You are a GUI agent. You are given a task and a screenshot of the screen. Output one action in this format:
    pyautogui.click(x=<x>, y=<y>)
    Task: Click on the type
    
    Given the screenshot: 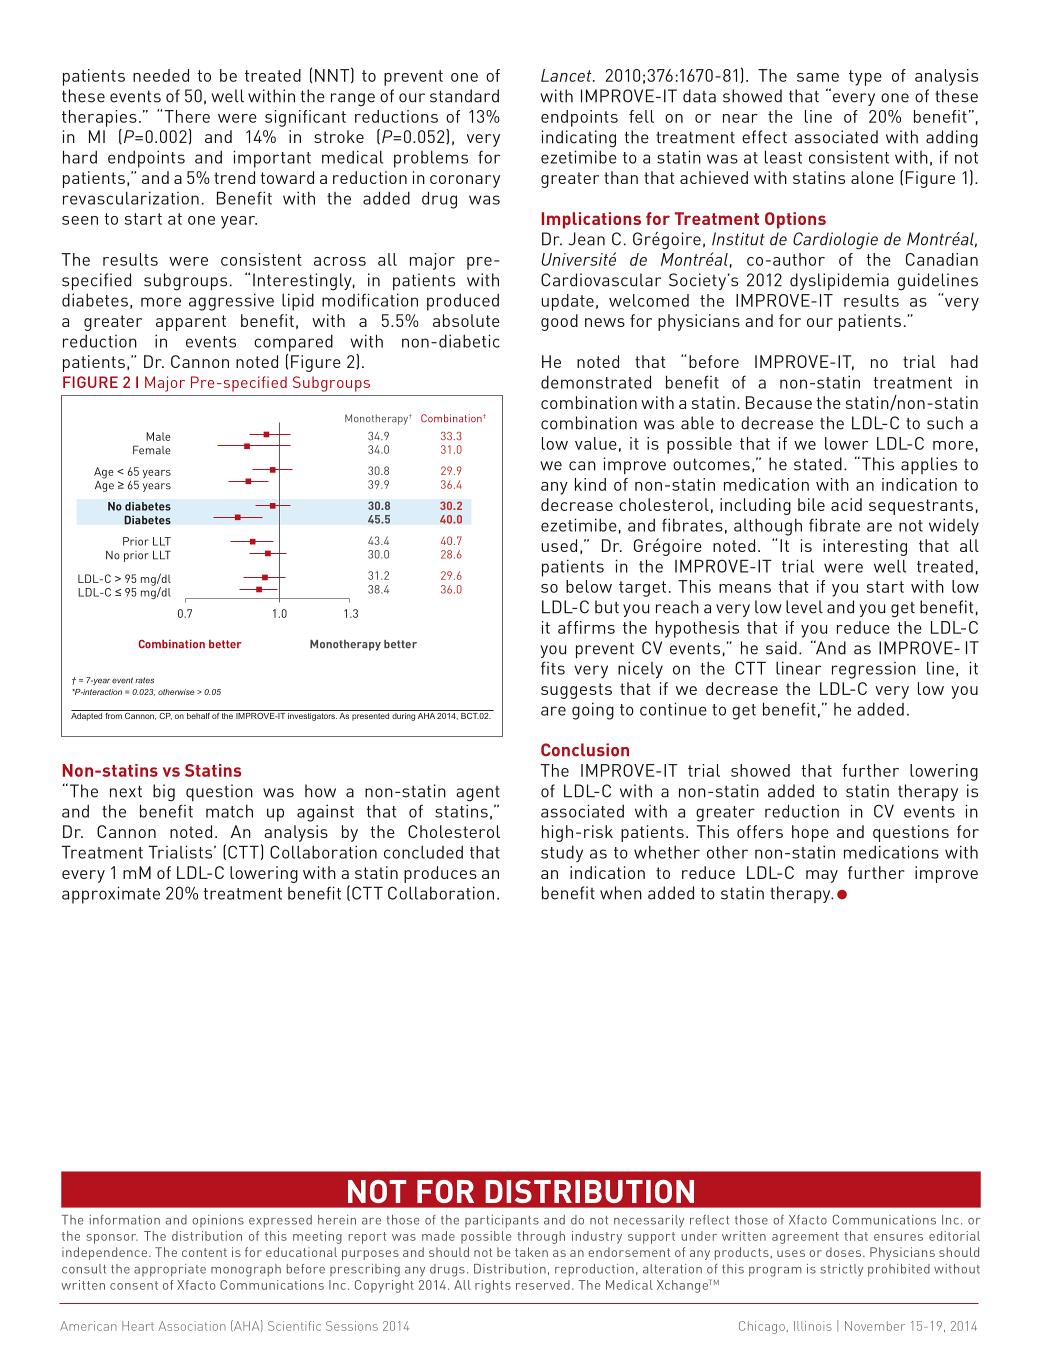 What is the action you would take?
    pyautogui.click(x=865, y=78)
